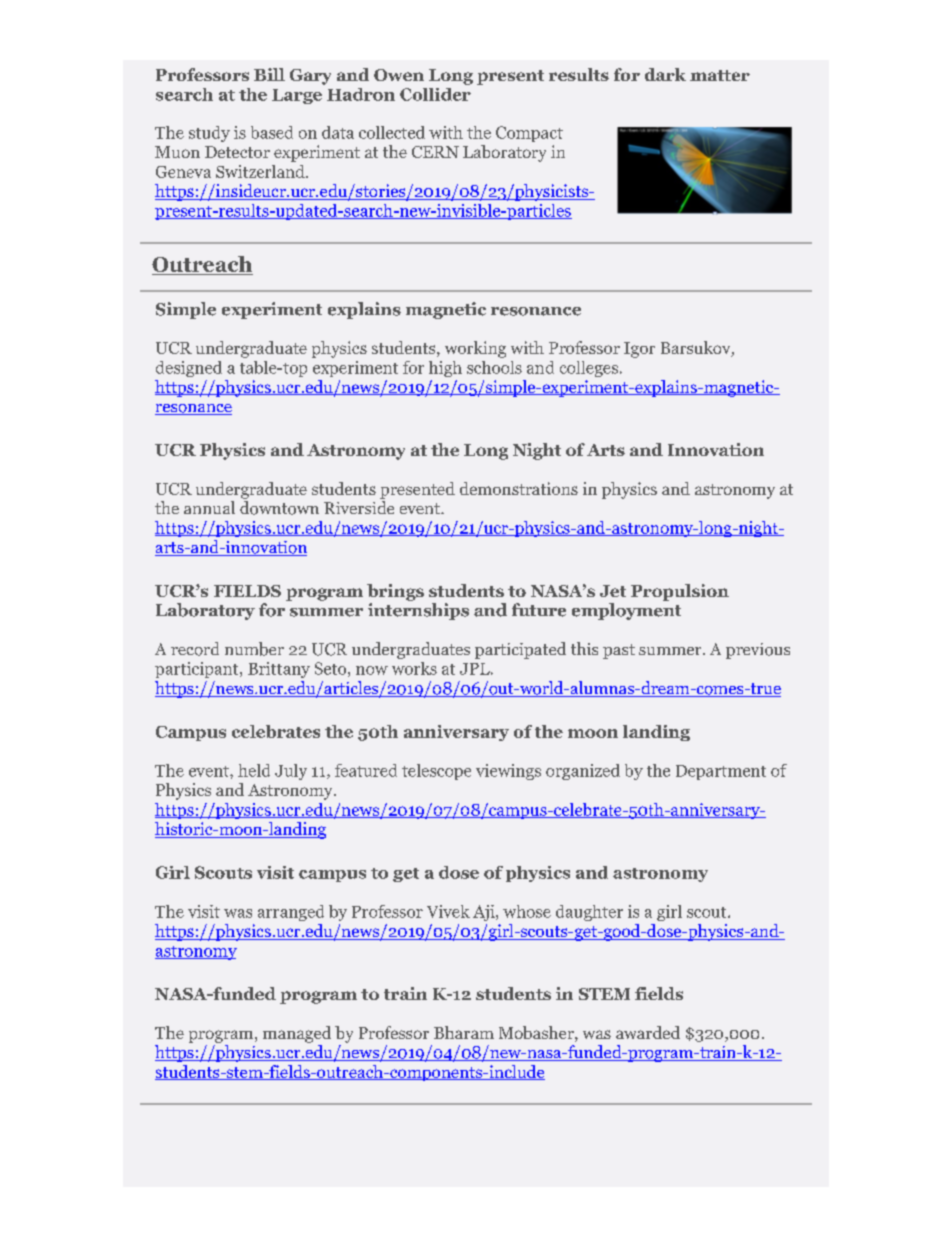  I want to click on high, so click(445, 369).
